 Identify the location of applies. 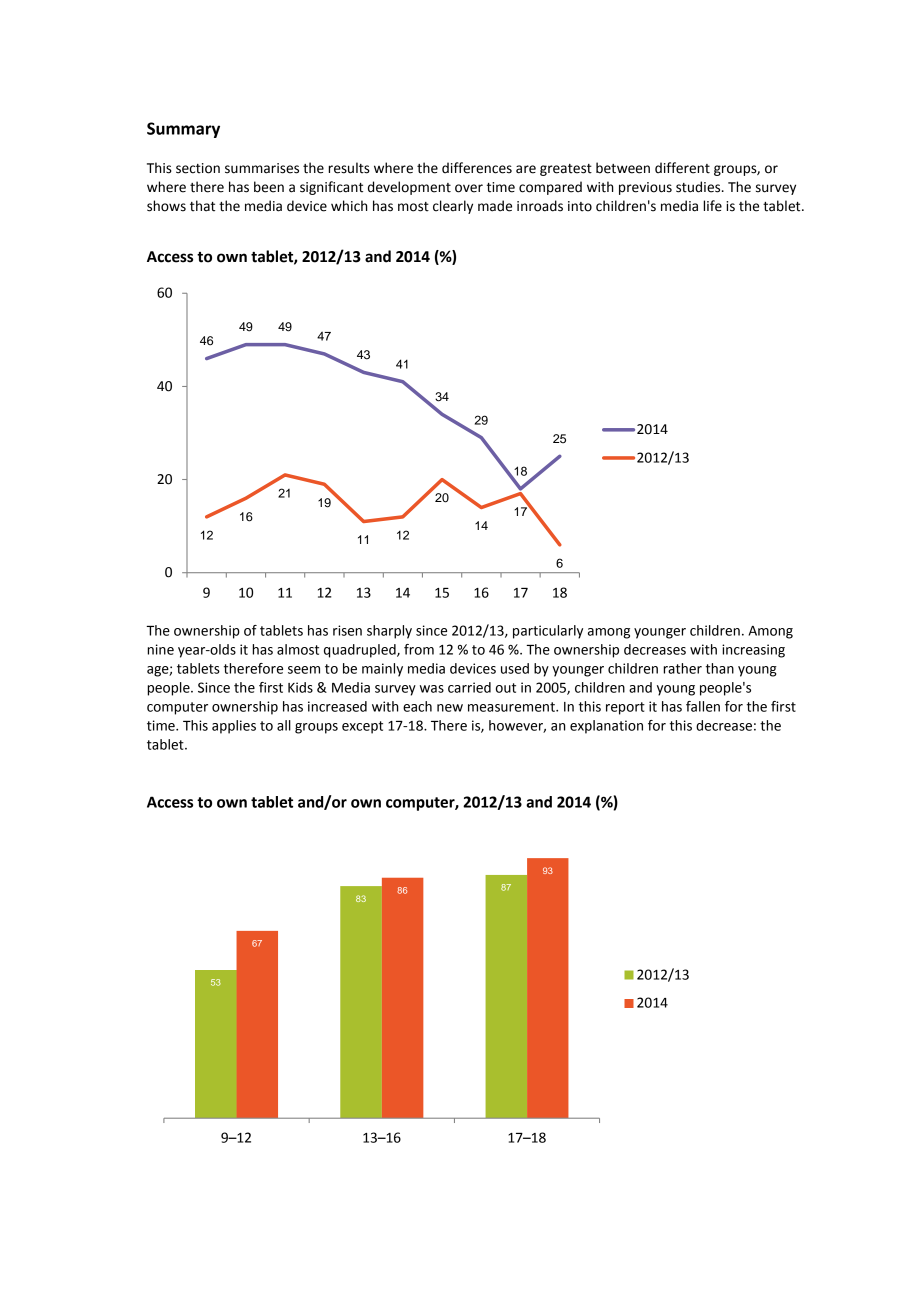
(234, 727).
